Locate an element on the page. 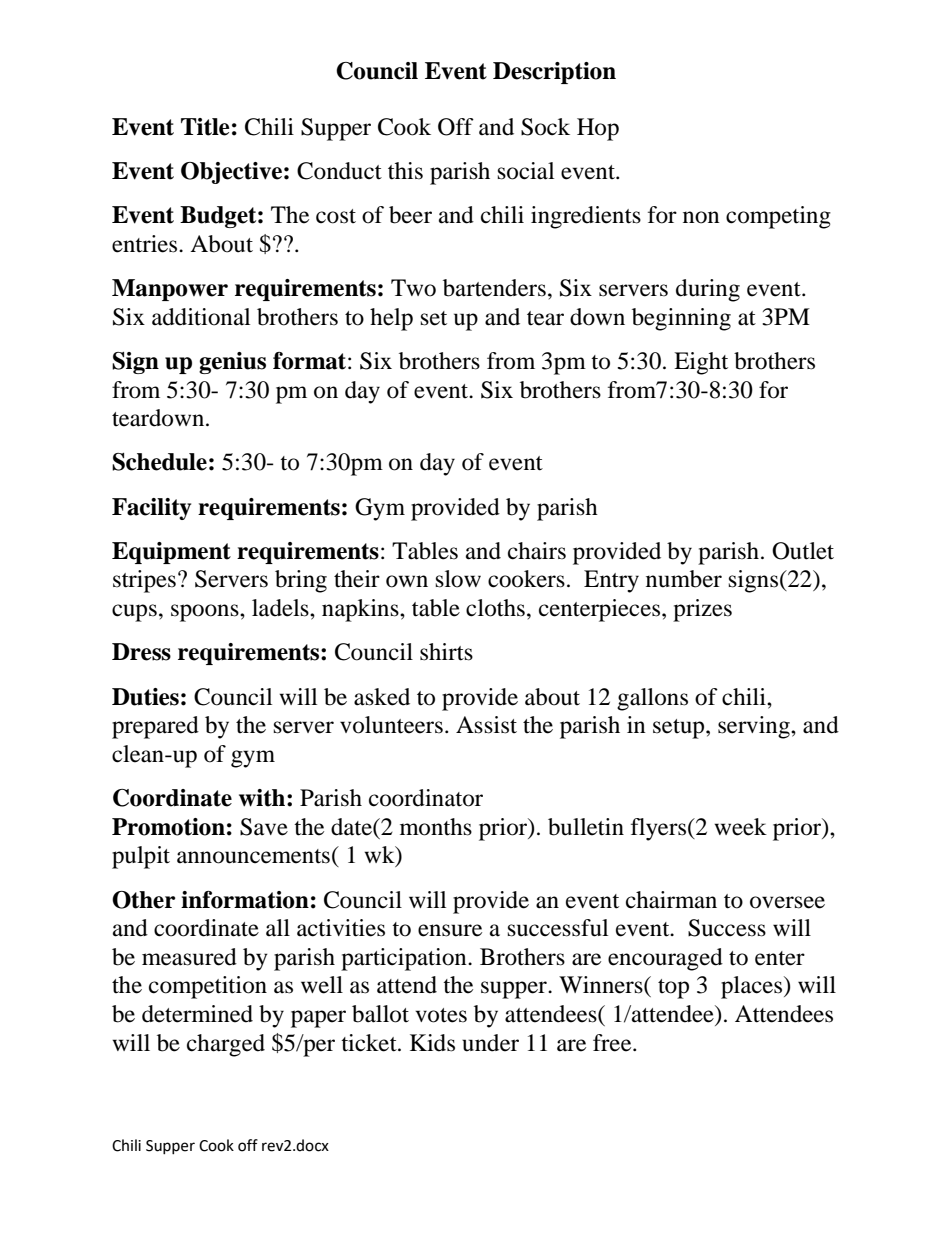 This page has height=1233, width=952. Hop is located at coordinates (598, 129).
